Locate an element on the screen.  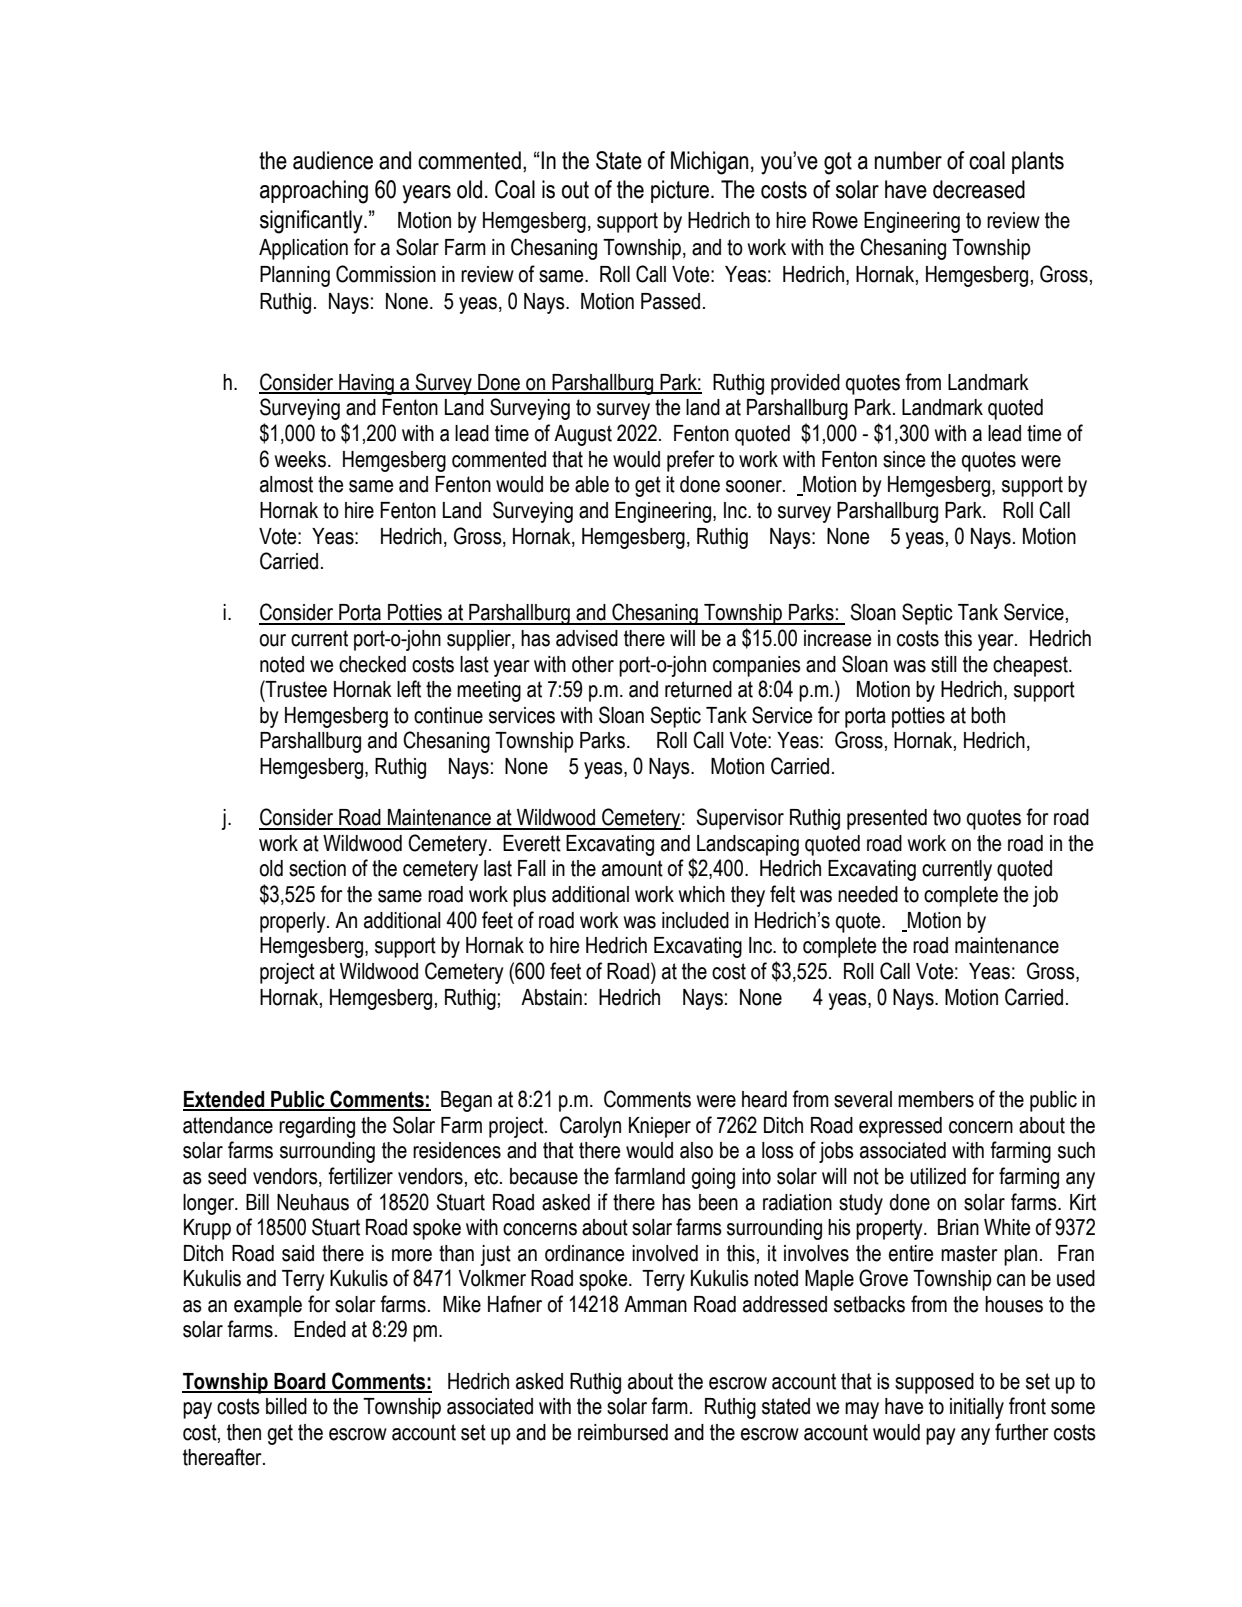
decreased is located at coordinates (979, 189).
